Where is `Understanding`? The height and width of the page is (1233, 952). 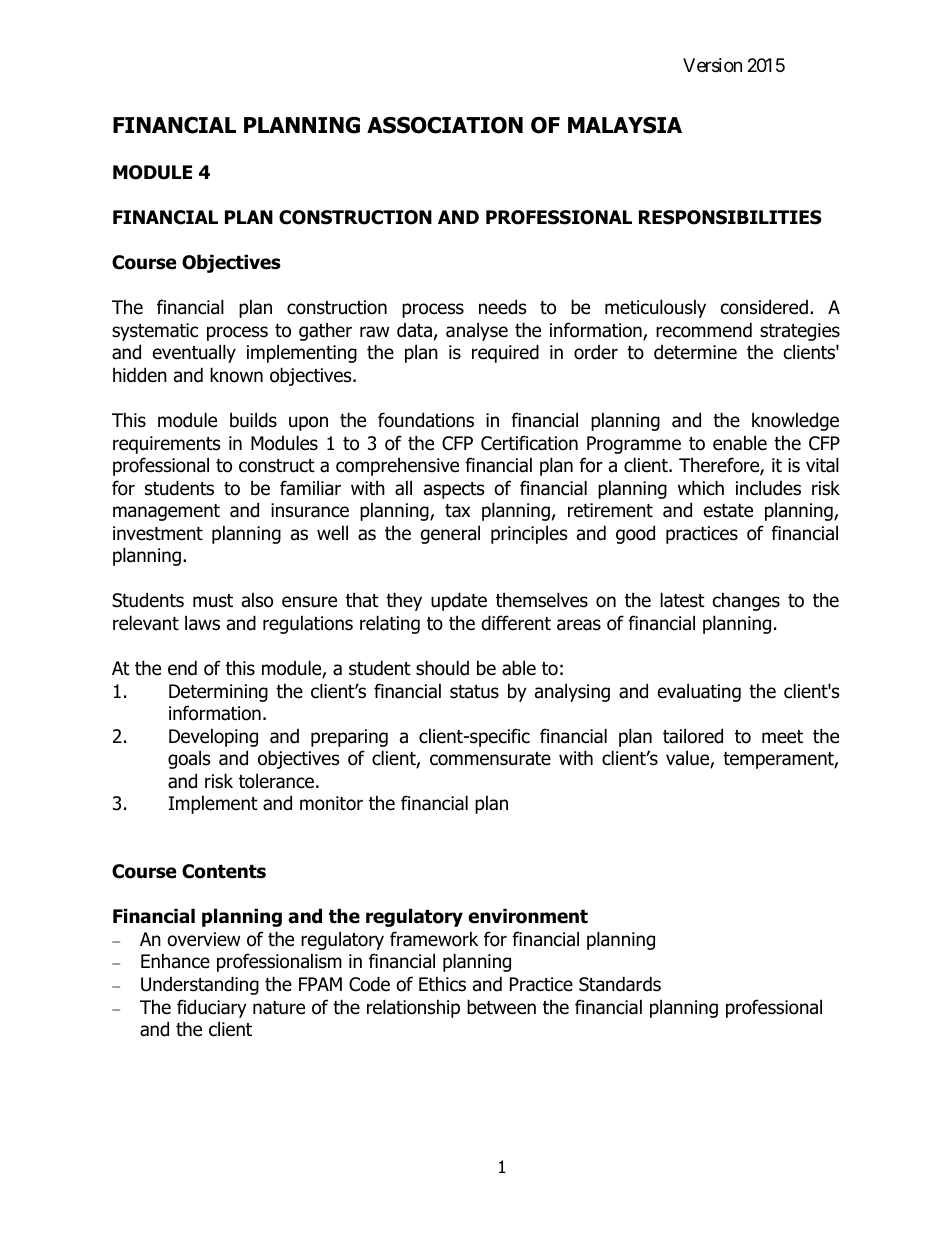 Understanding is located at coordinates (200, 985).
